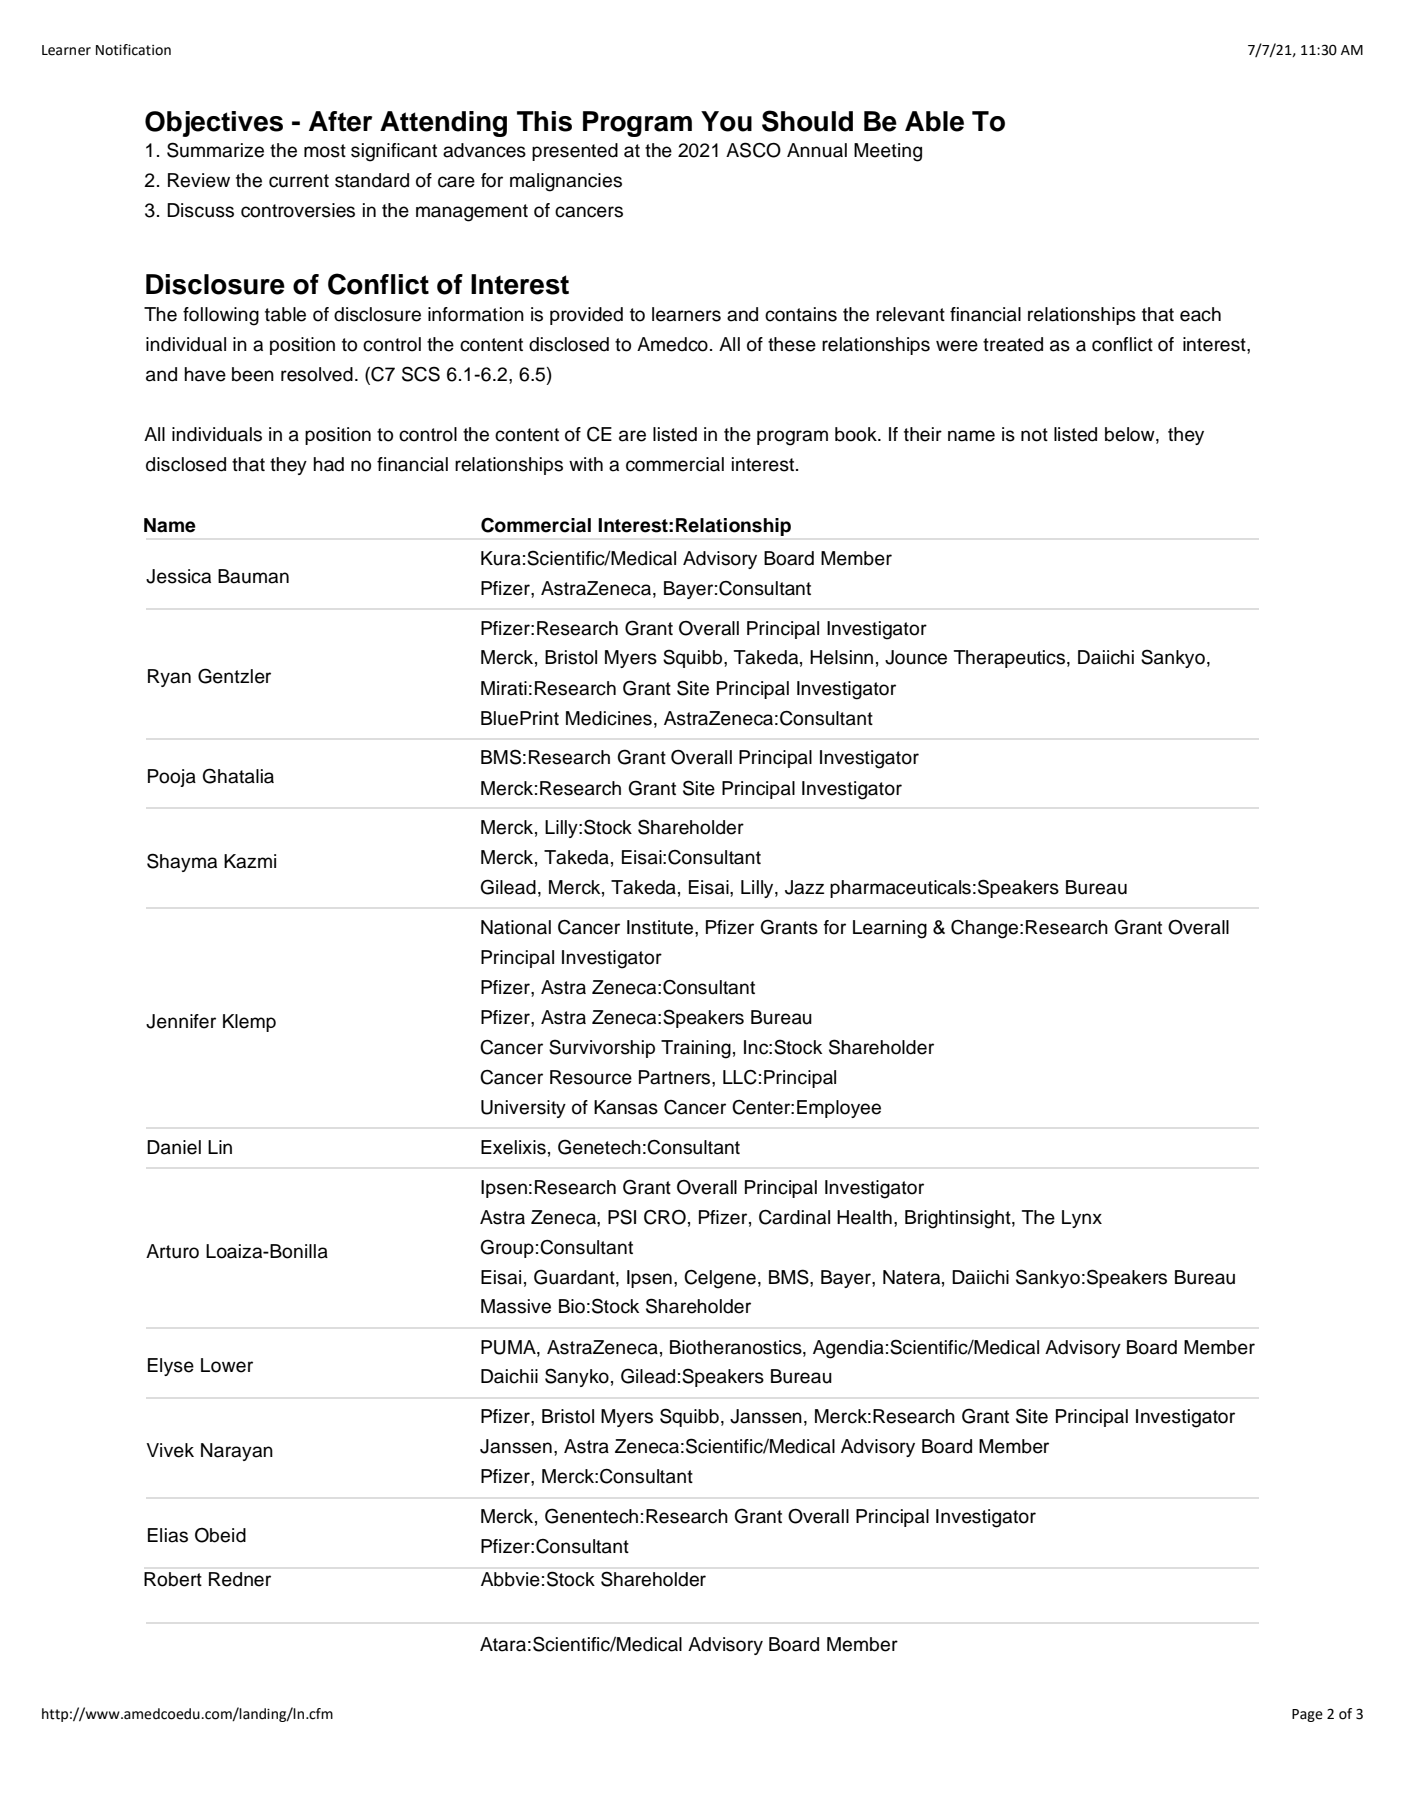  Describe the element at coordinates (804, 887) in the screenshot. I see `Jazz` at that location.
